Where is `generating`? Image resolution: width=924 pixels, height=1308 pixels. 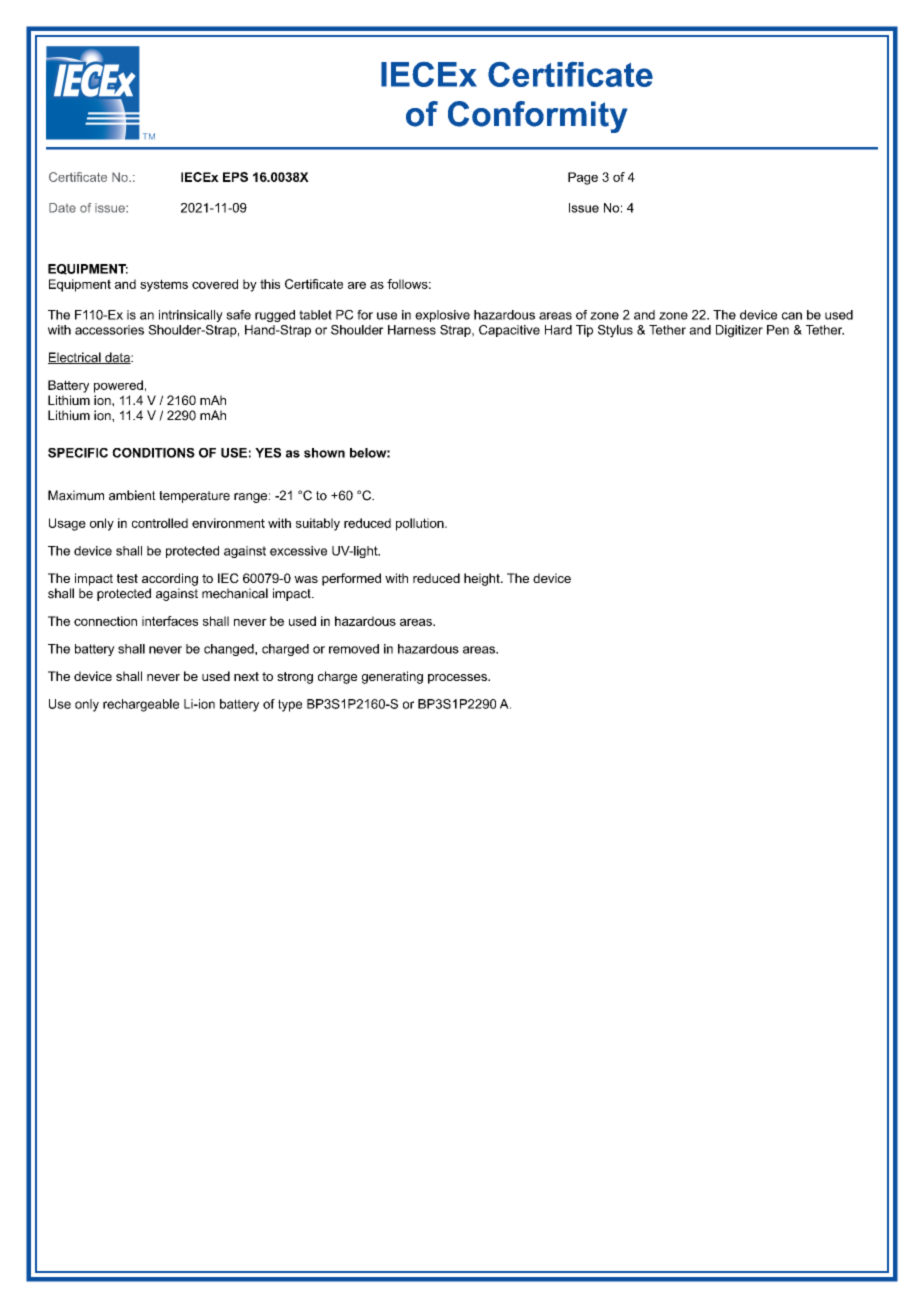 generating is located at coordinates (392, 677).
